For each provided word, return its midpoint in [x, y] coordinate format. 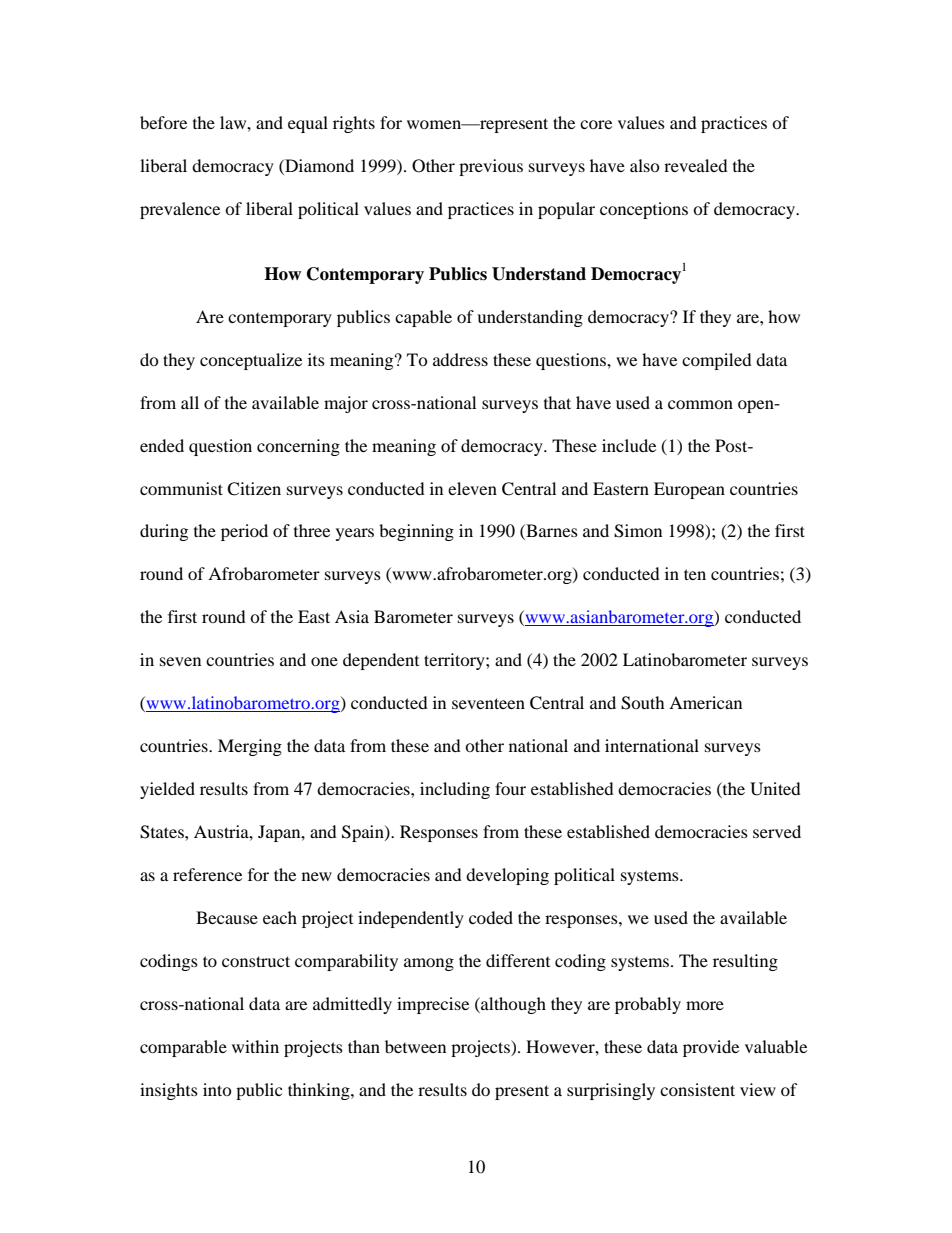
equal [308, 124]
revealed [696, 165]
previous [491, 167]
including [455, 790]
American [705, 702]
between [415, 1046]
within [255, 1046]
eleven [472, 488]
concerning [298, 447]
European [689, 490]
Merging [250, 747]
